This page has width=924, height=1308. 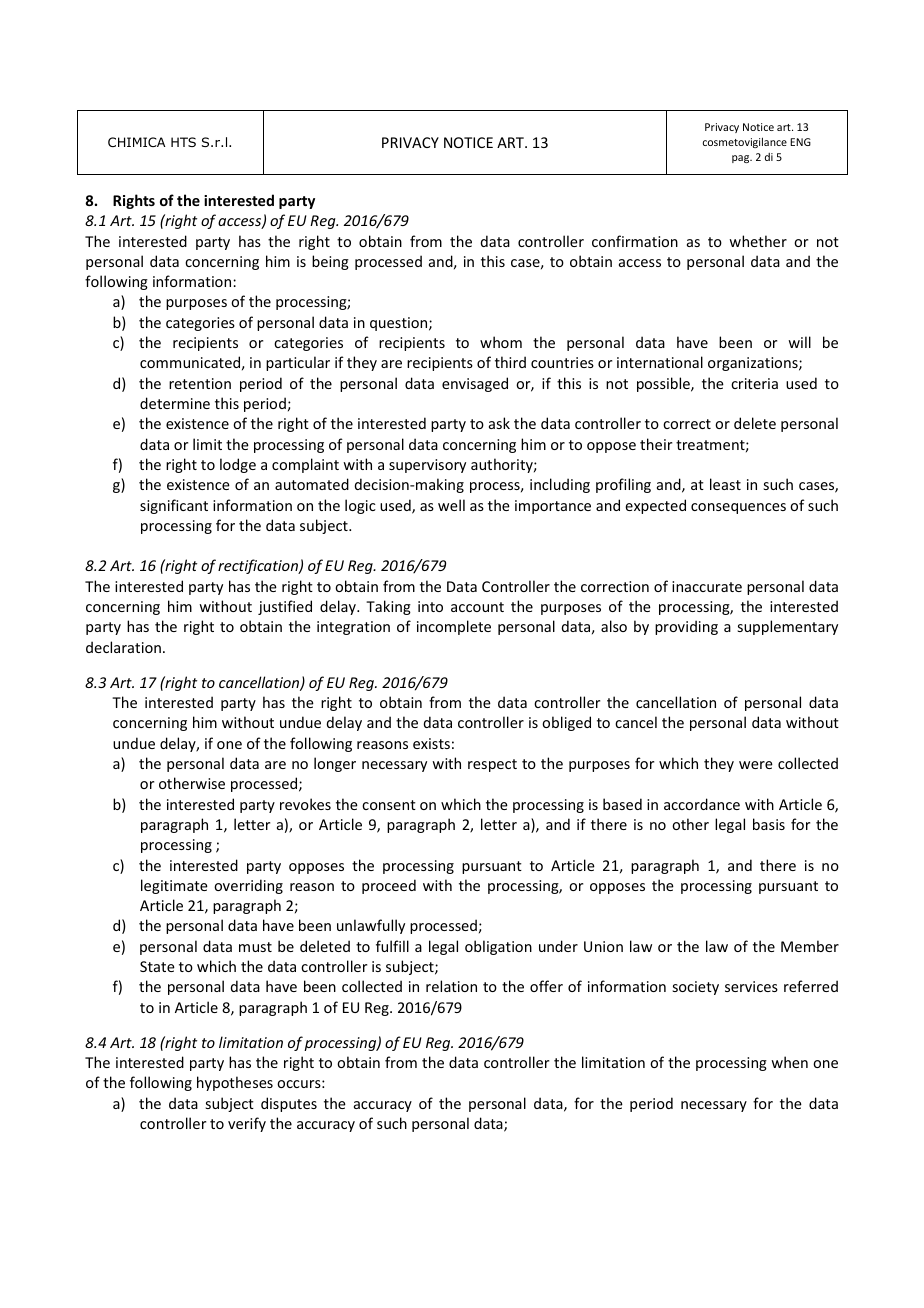 I want to click on confirmation, so click(x=635, y=241).
